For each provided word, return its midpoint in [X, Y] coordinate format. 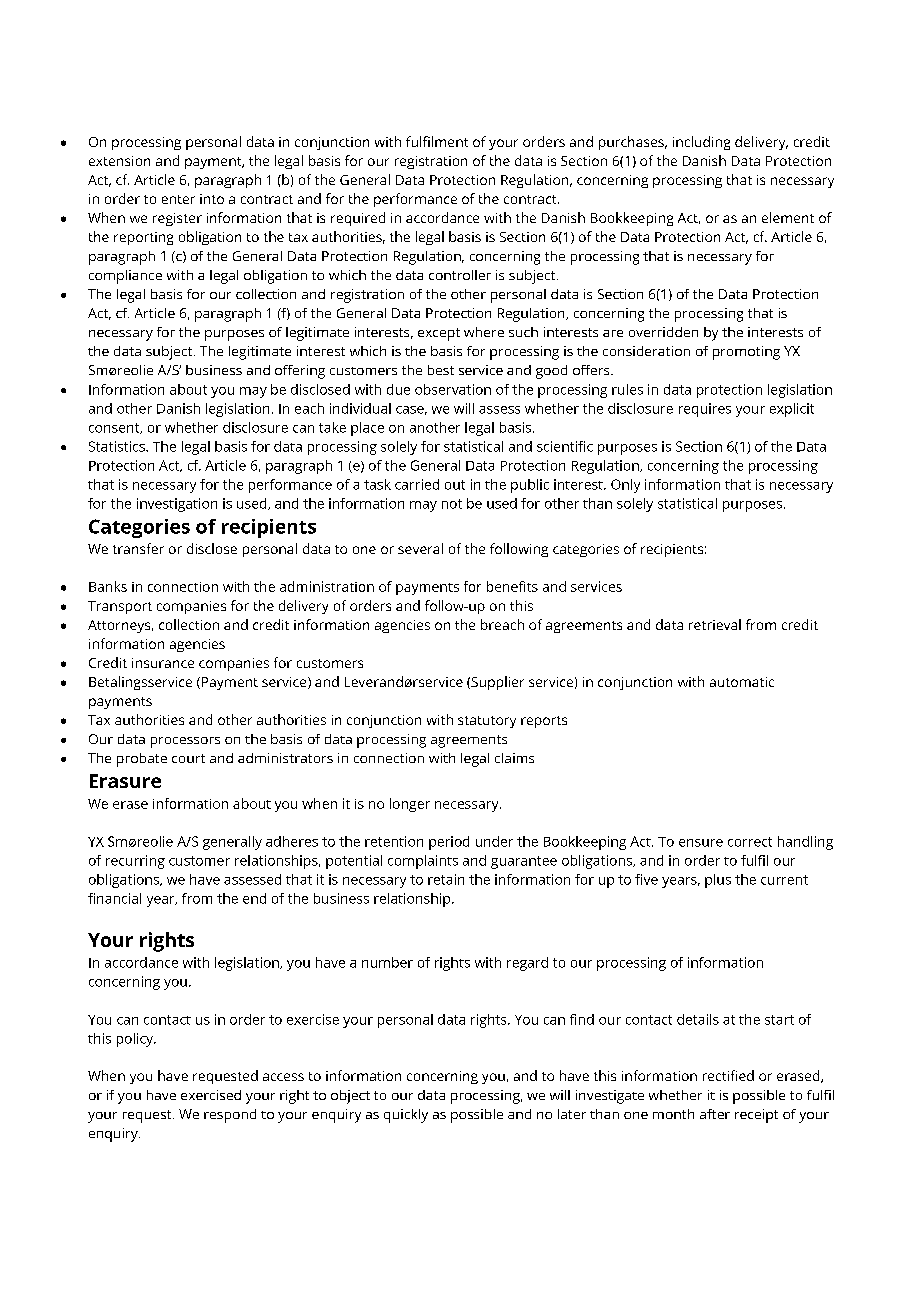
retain [446, 879]
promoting [746, 353]
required [358, 219]
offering [300, 372]
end [254, 898]
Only [625, 486]
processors [185, 742]
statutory [487, 722]
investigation [177, 505]
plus [718, 881]
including [701, 143]
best [441, 370]
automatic [742, 682]
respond [230, 1116]
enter [178, 199]
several [420, 548]
